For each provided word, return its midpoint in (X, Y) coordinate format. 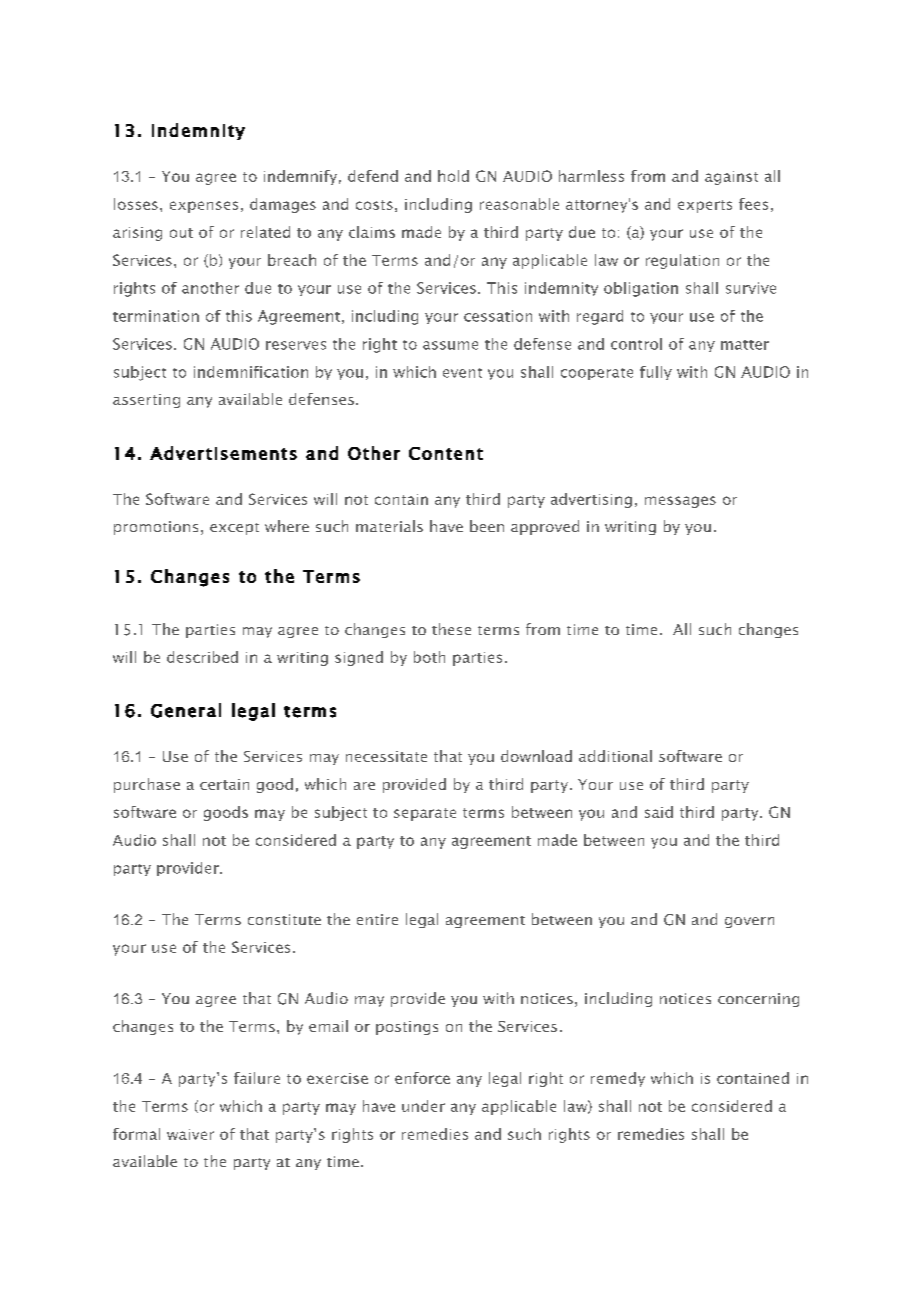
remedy (618, 1079)
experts (705, 206)
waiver (190, 1134)
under (423, 1106)
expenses (204, 207)
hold (453, 176)
